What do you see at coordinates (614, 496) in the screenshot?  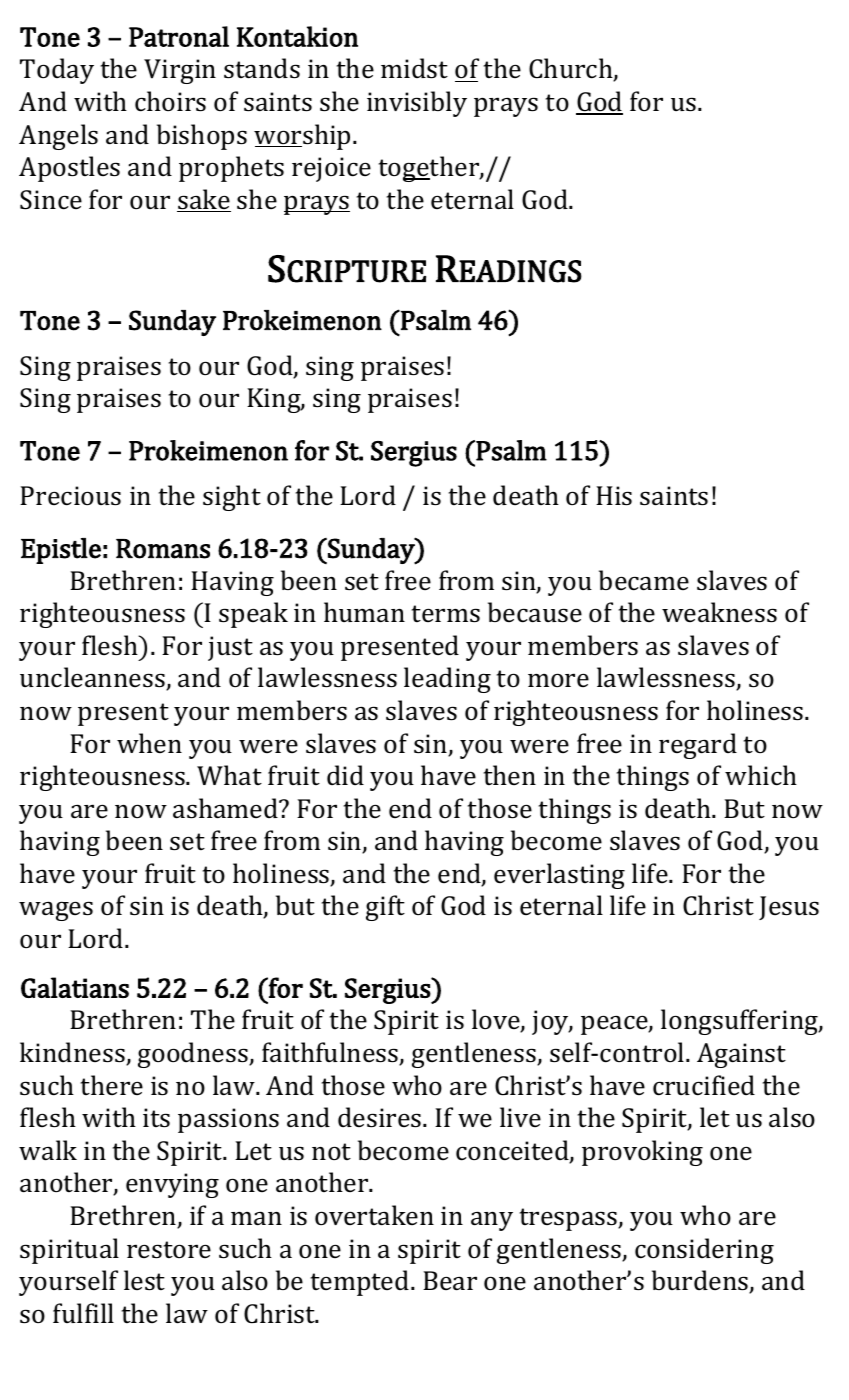 I see `His` at bounding box center [614, 496].
